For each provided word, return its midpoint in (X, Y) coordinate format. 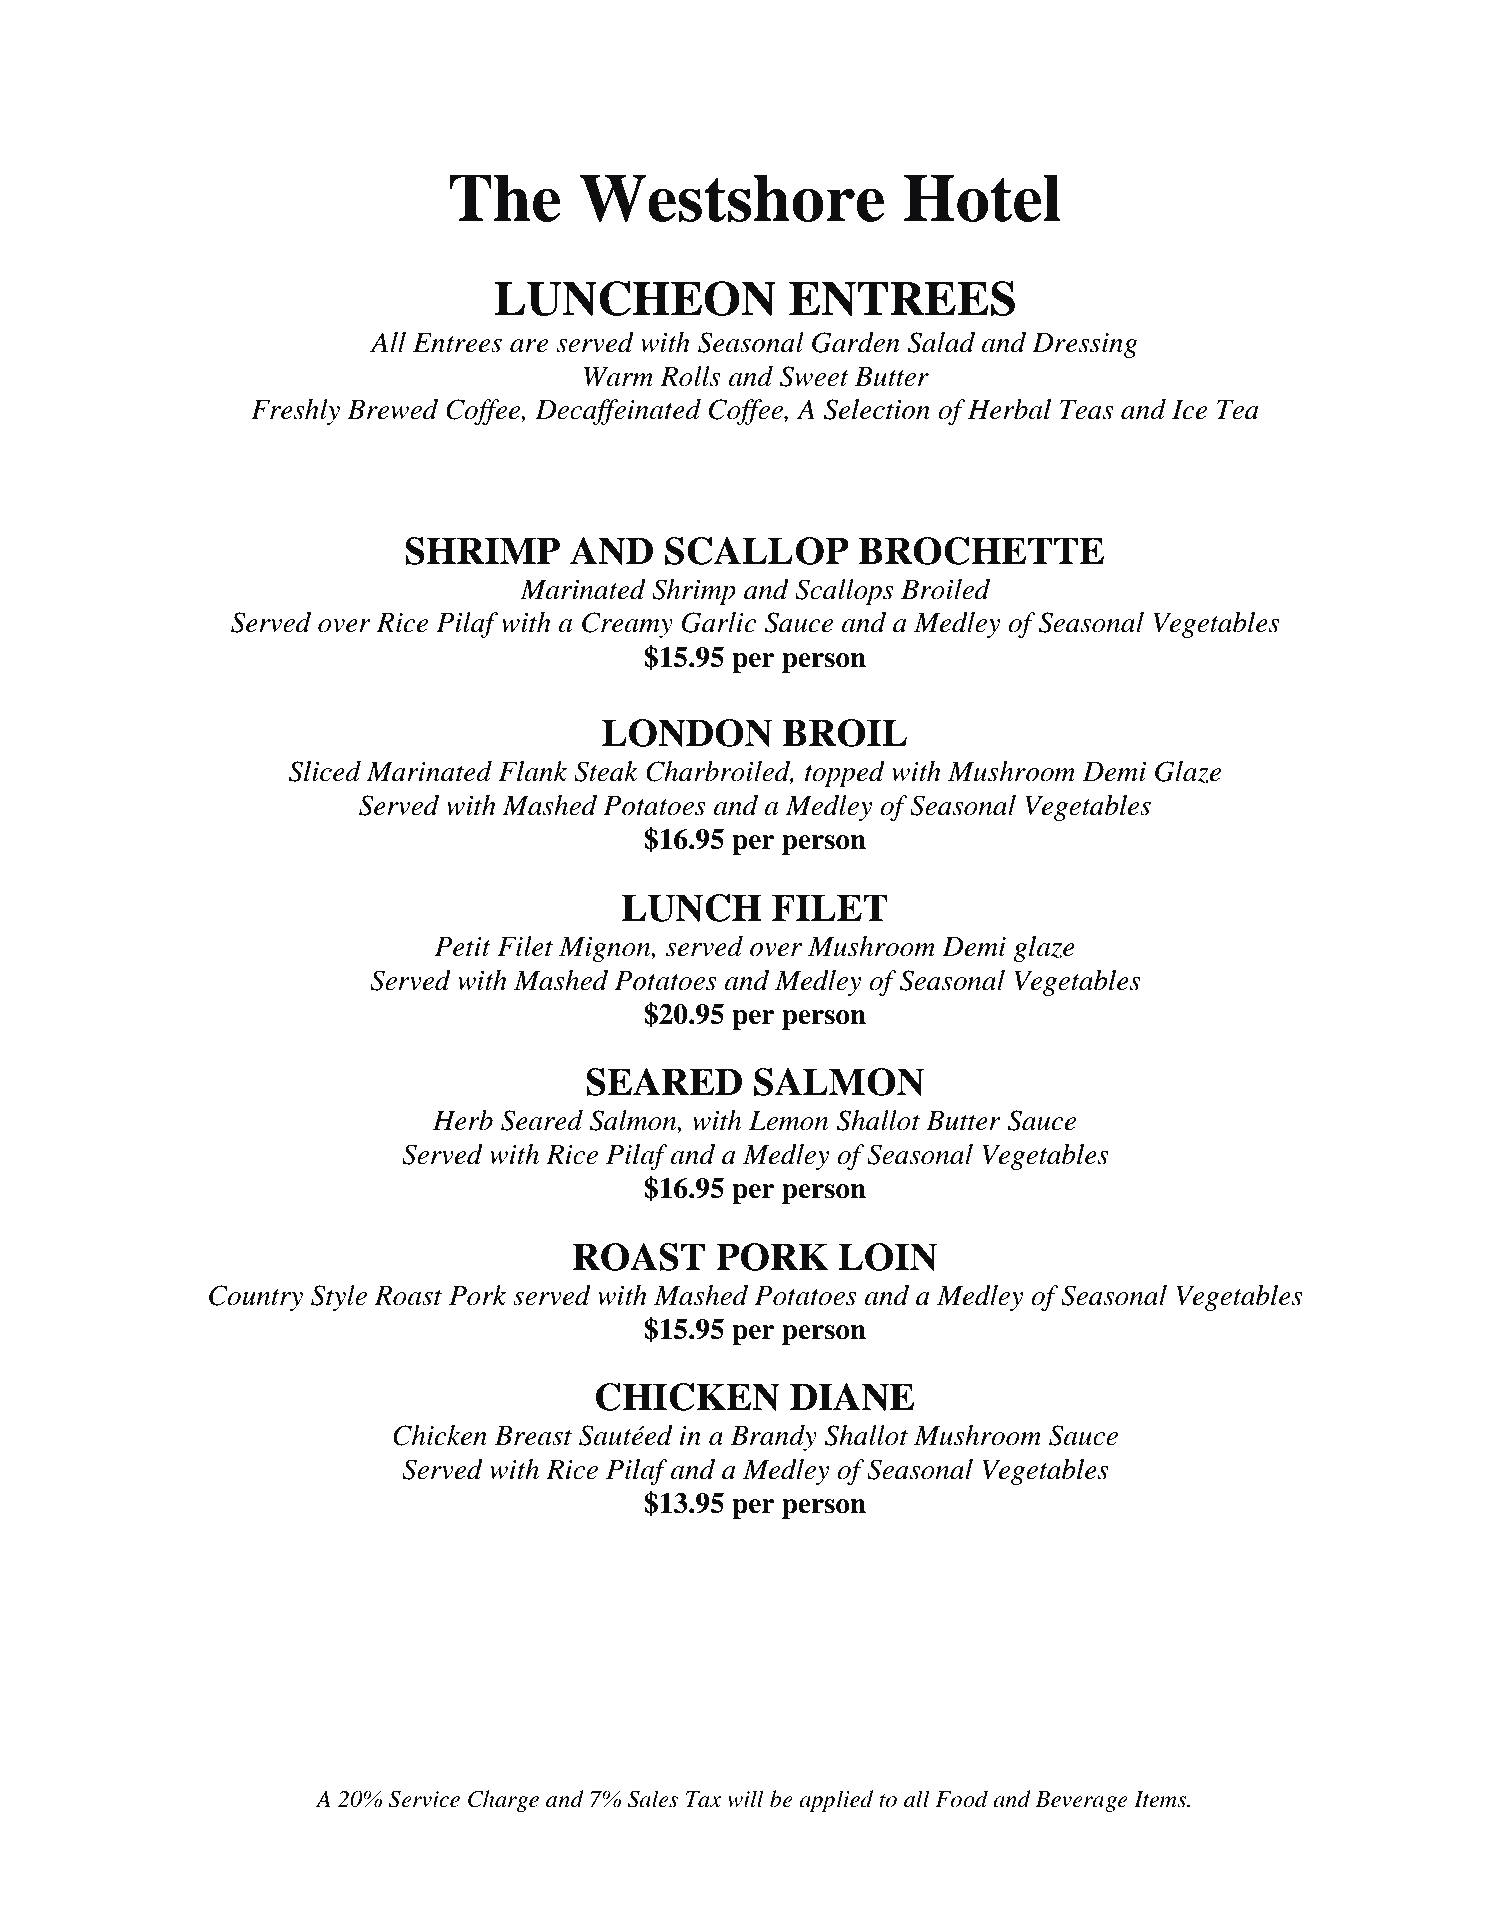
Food (961, 1799)
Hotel (982, 198)
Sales (652, 1799)
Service (424, 1799)
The (505, 198)
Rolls (690, 376)
